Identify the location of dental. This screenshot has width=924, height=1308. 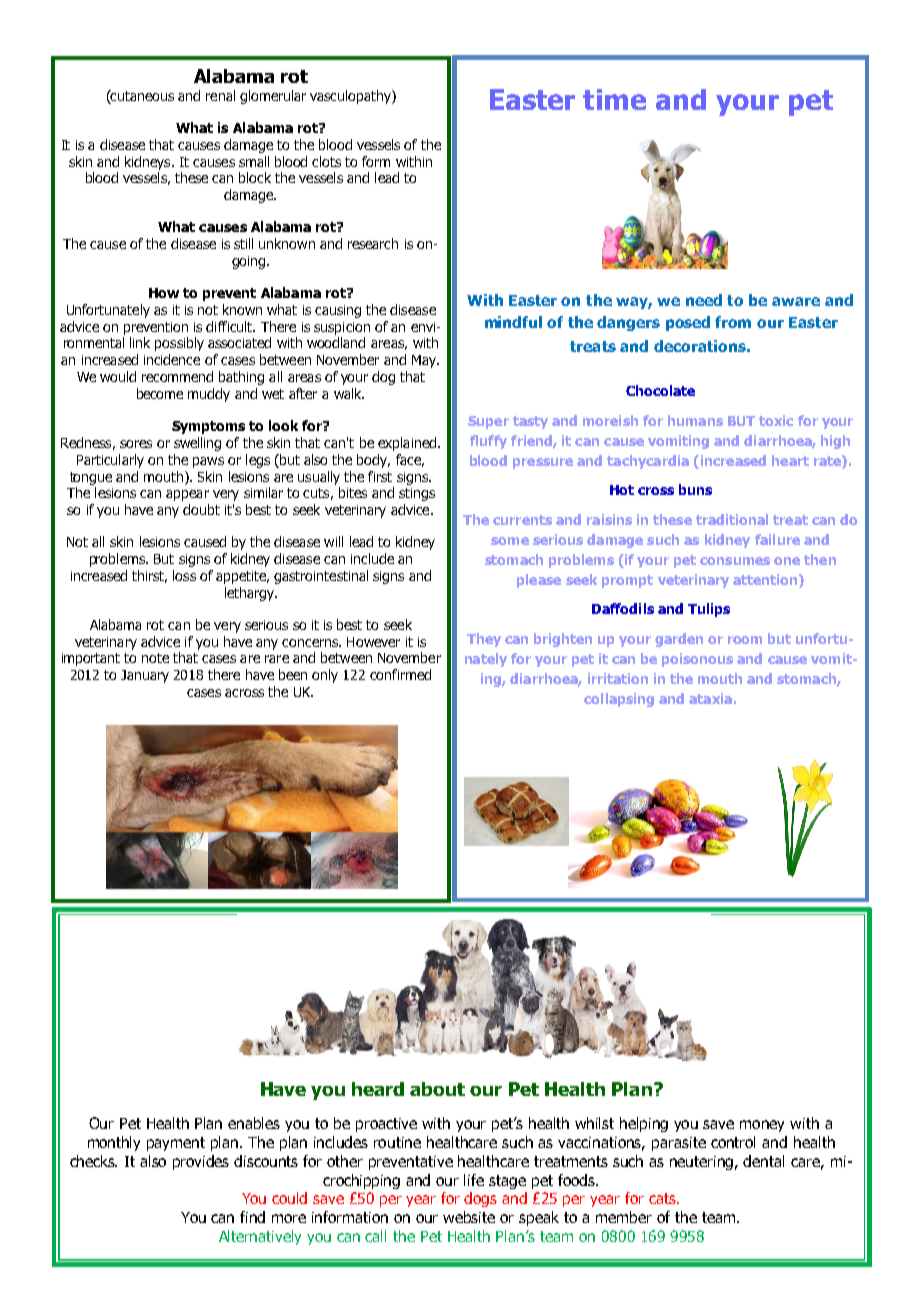
(763, 1161).
